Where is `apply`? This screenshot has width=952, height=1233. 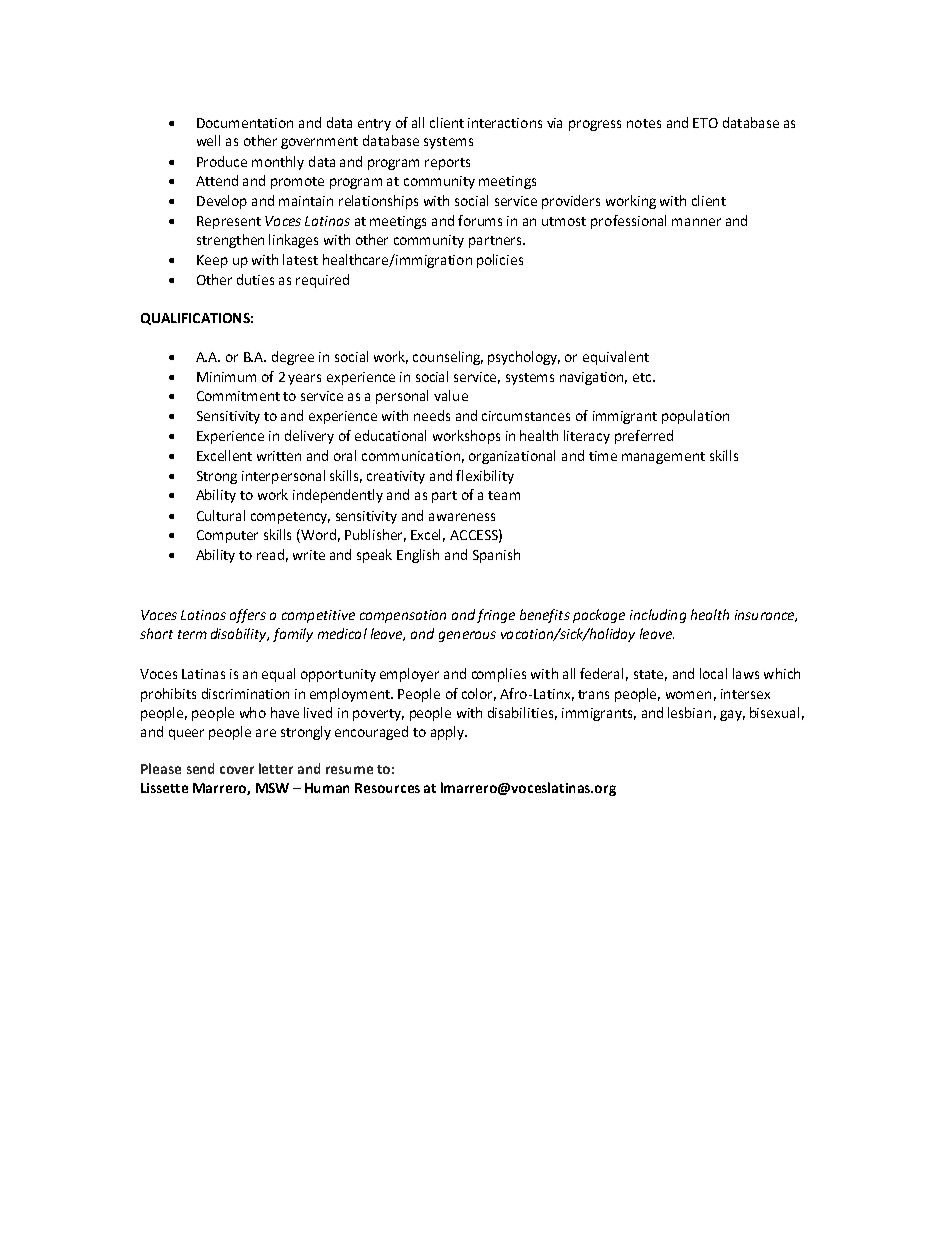 apply is located at coordinates (448, 733).
